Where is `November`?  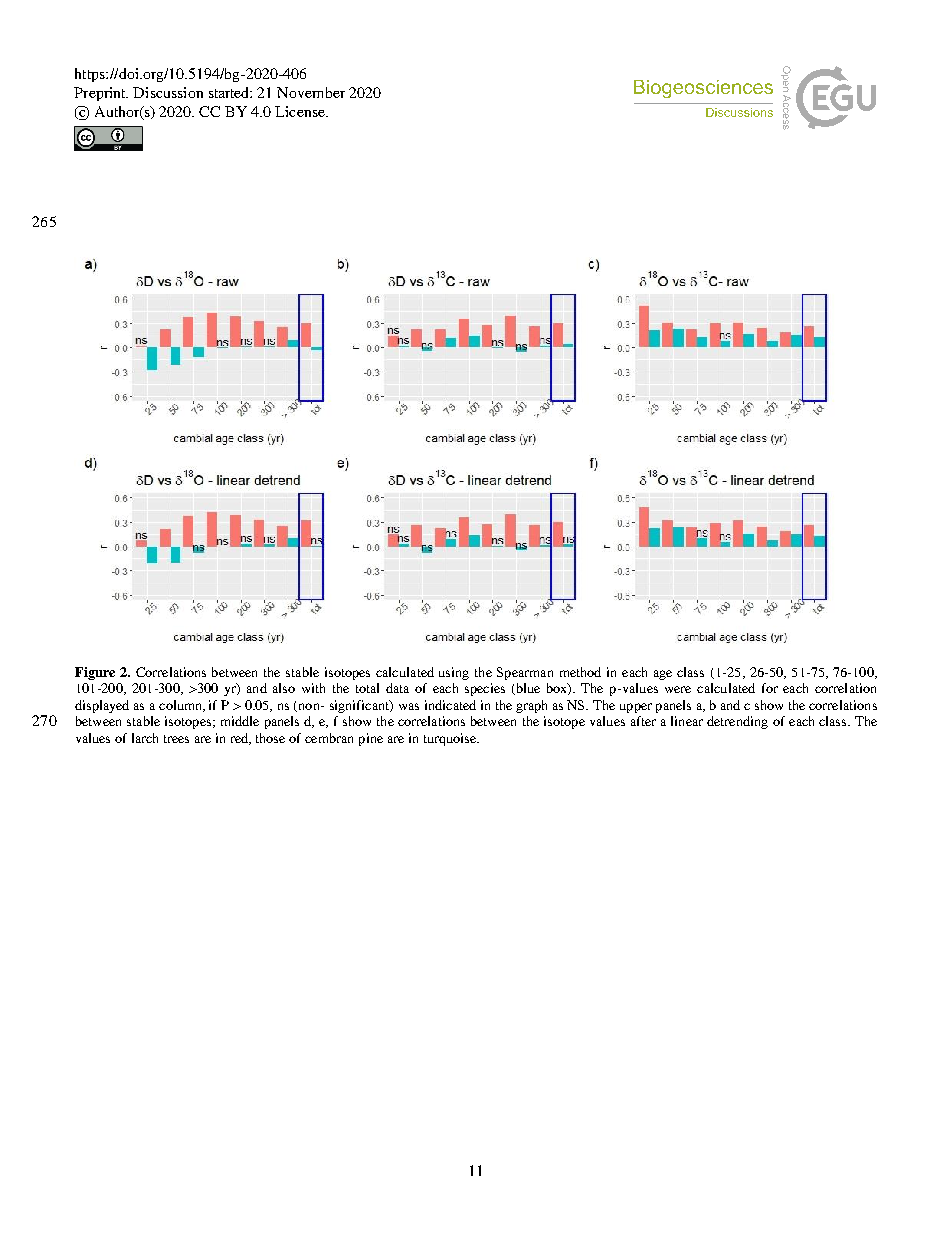
November is located at coordinates (311, 92).
